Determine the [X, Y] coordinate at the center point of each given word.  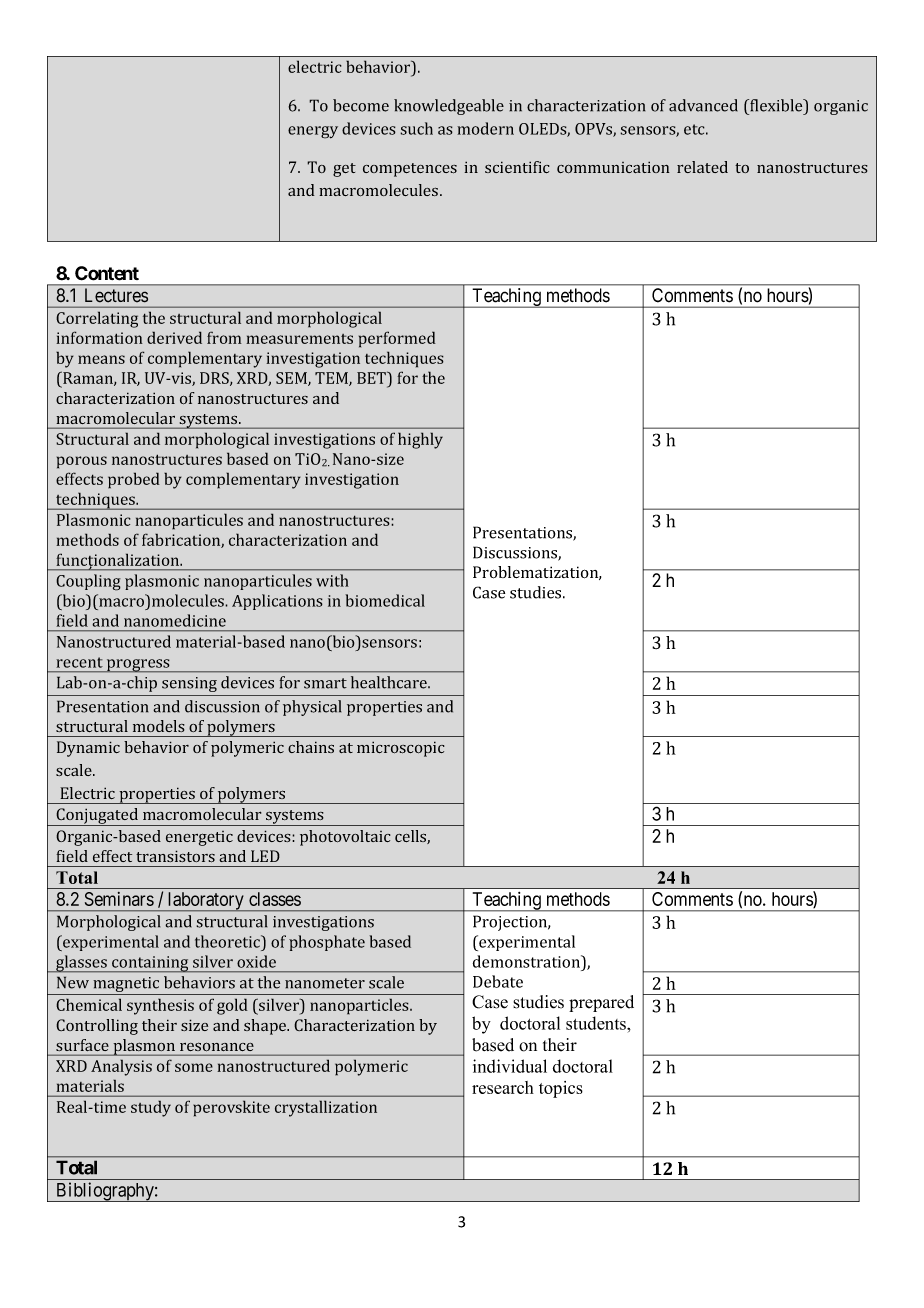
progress [138, 666]
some [194, 1067]
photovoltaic [345, 838]
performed [397, 339]
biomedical [385, 600]
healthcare [390, 682]
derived [174, 337]
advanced [703, 105]
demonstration [527, 961]
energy [313, 132]
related [702, 167]
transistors [175, 856]
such [416, 128]
